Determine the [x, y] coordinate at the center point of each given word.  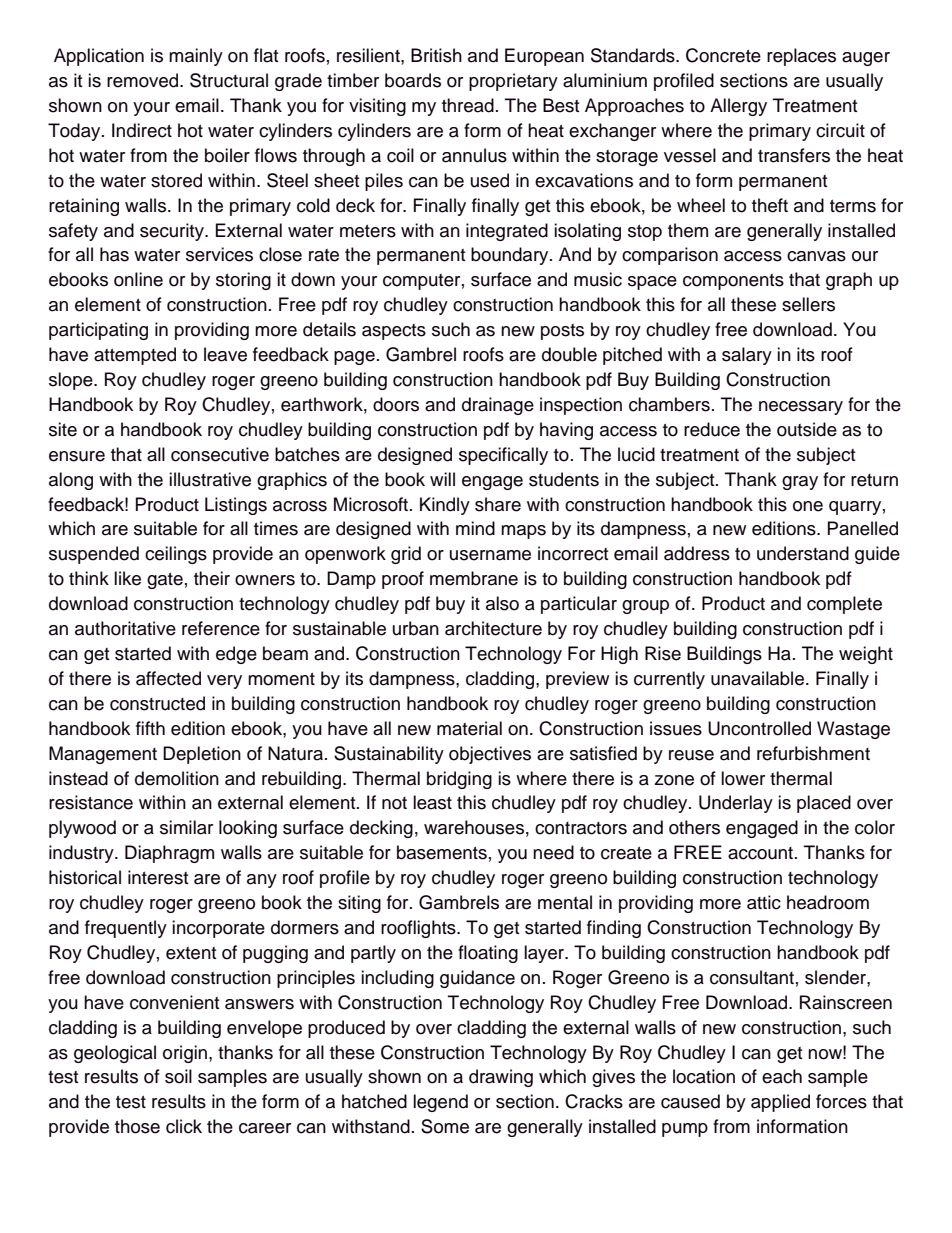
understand [803, 553]
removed [144, 80]
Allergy [738, 107]
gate [165, 581]
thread [468, 105]
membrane [474, 578]
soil [178, 1076]
